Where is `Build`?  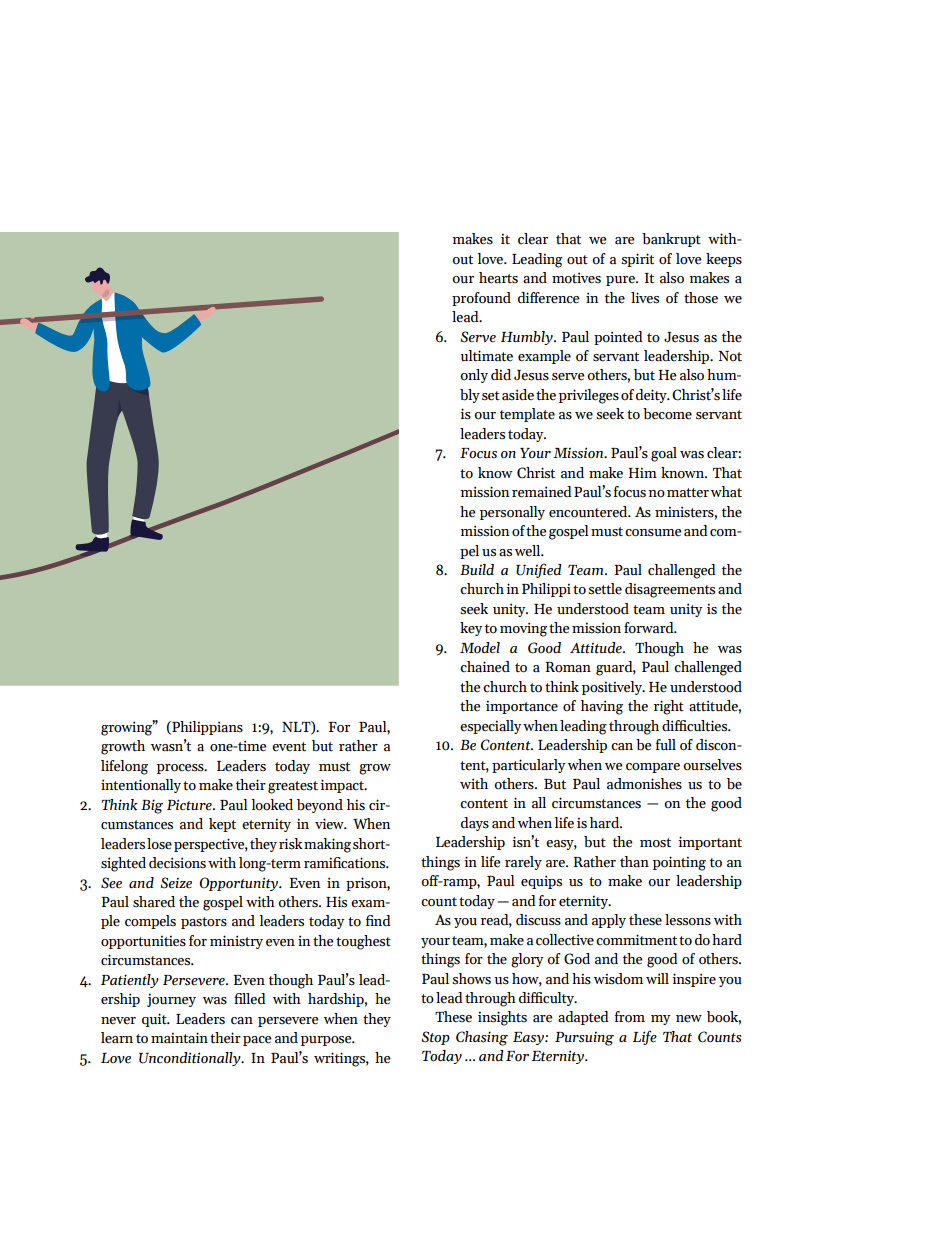 Build is located at coordinates (477, 570).
